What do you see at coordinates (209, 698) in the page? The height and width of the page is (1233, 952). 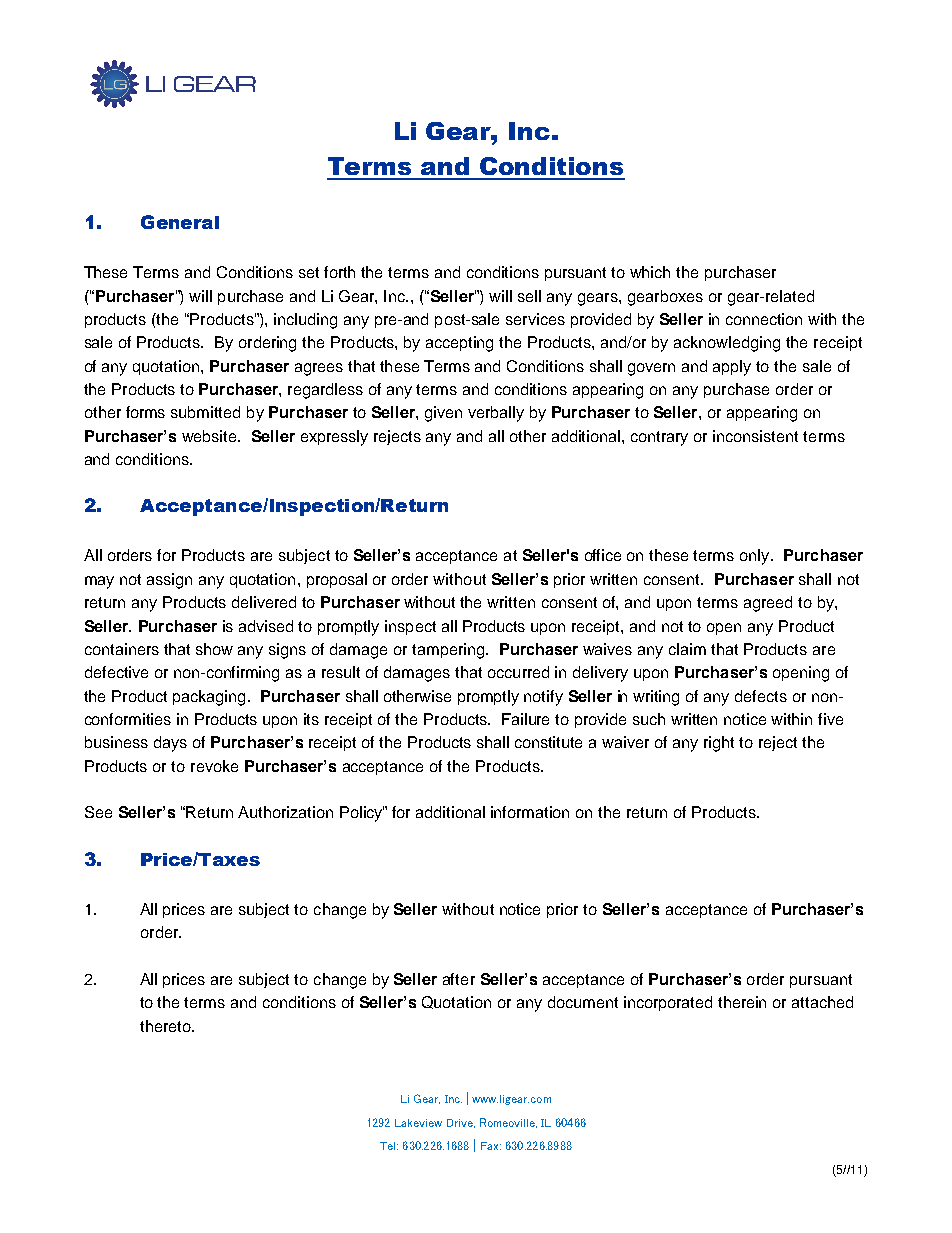 I see `packaging` at bounding box center [209, 698].
